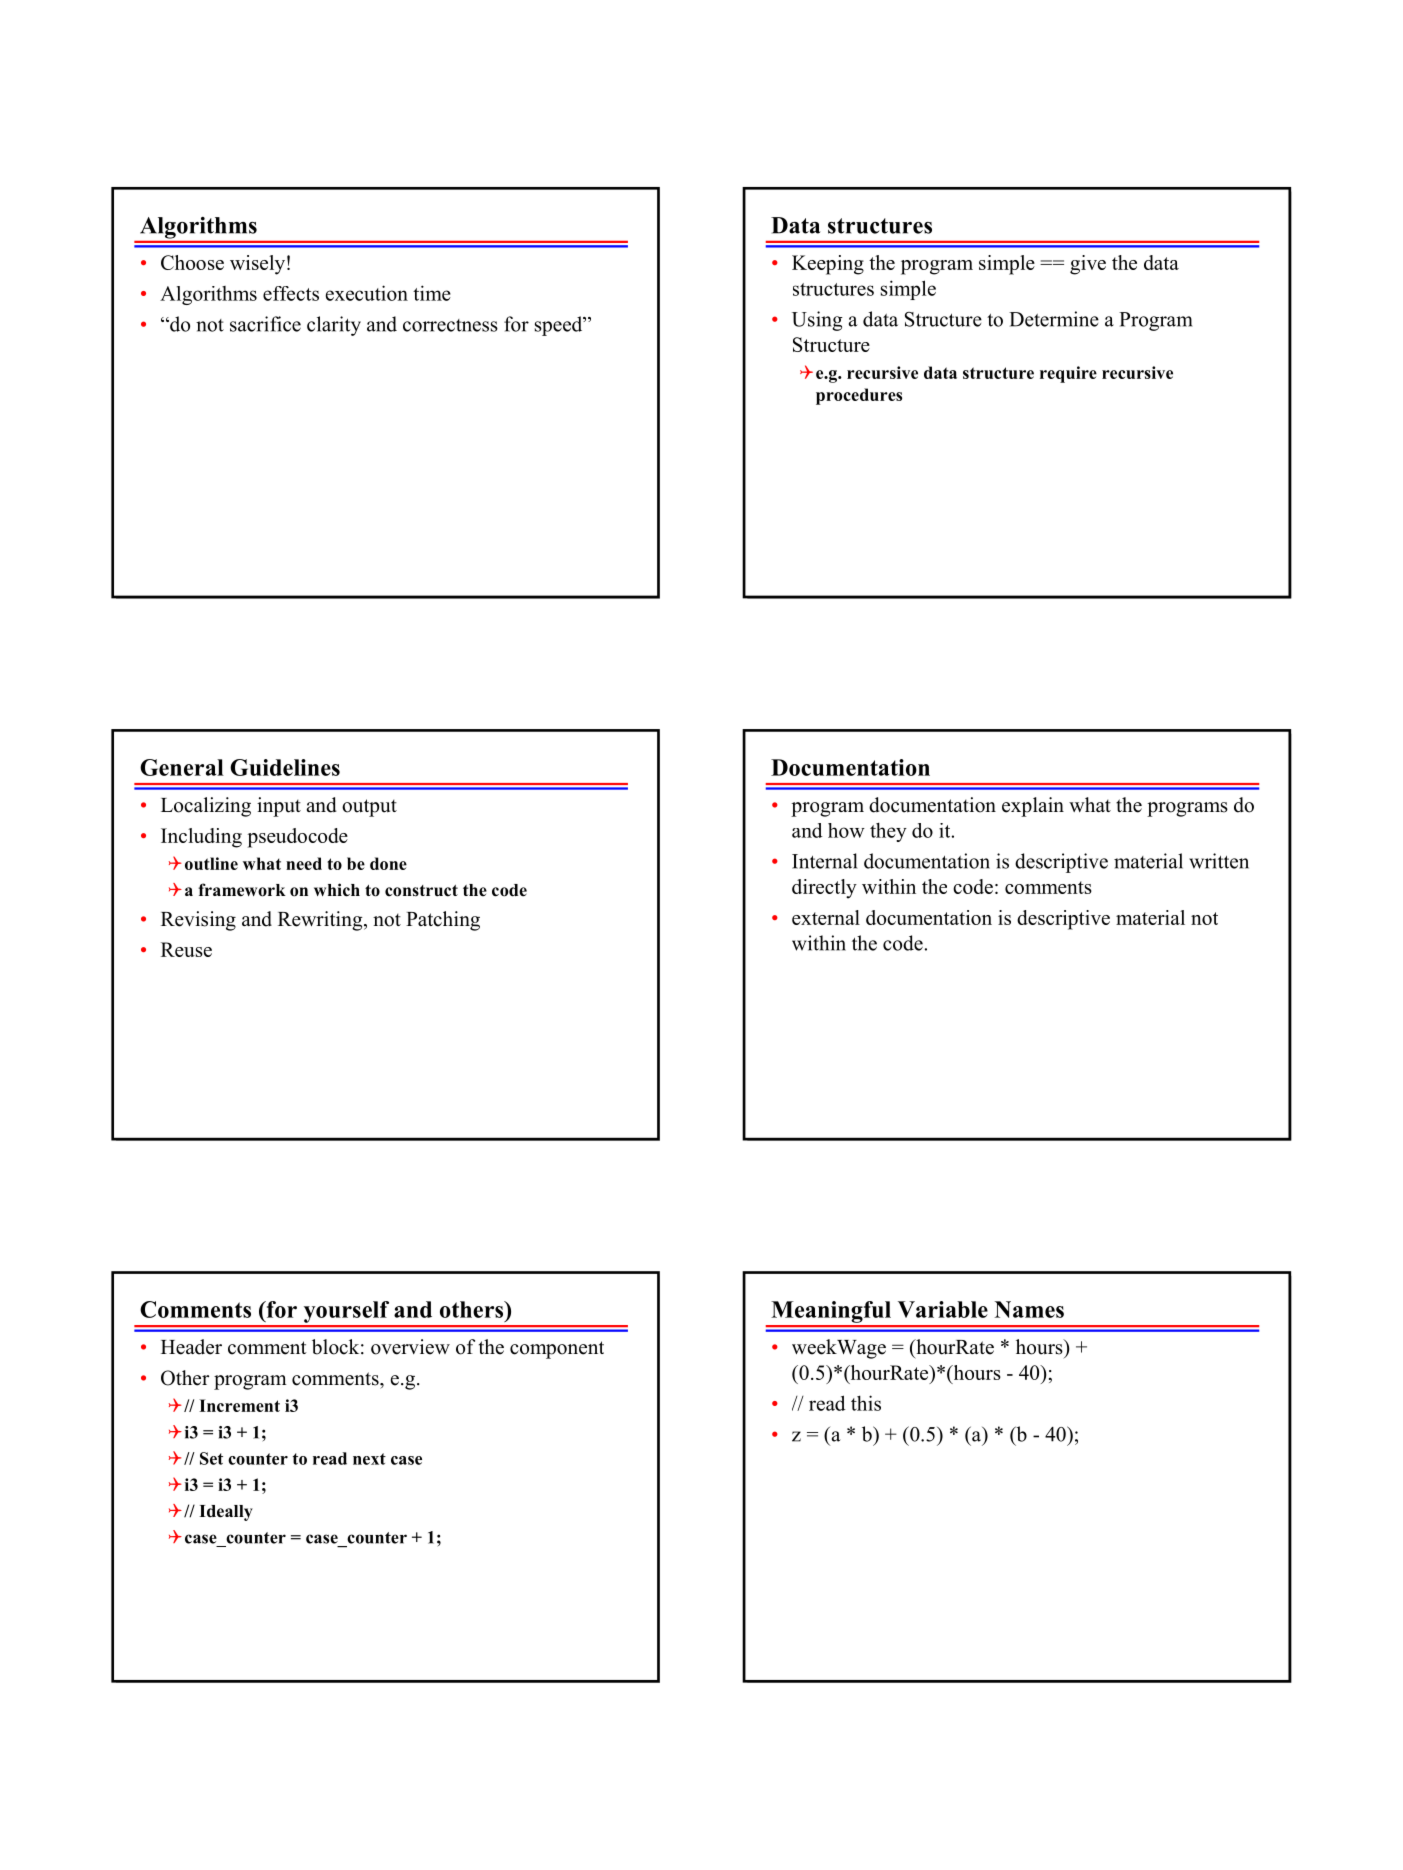 The width and height of the screenshot is (1403, 1870). I want to click on effects, so click(291, 293).
